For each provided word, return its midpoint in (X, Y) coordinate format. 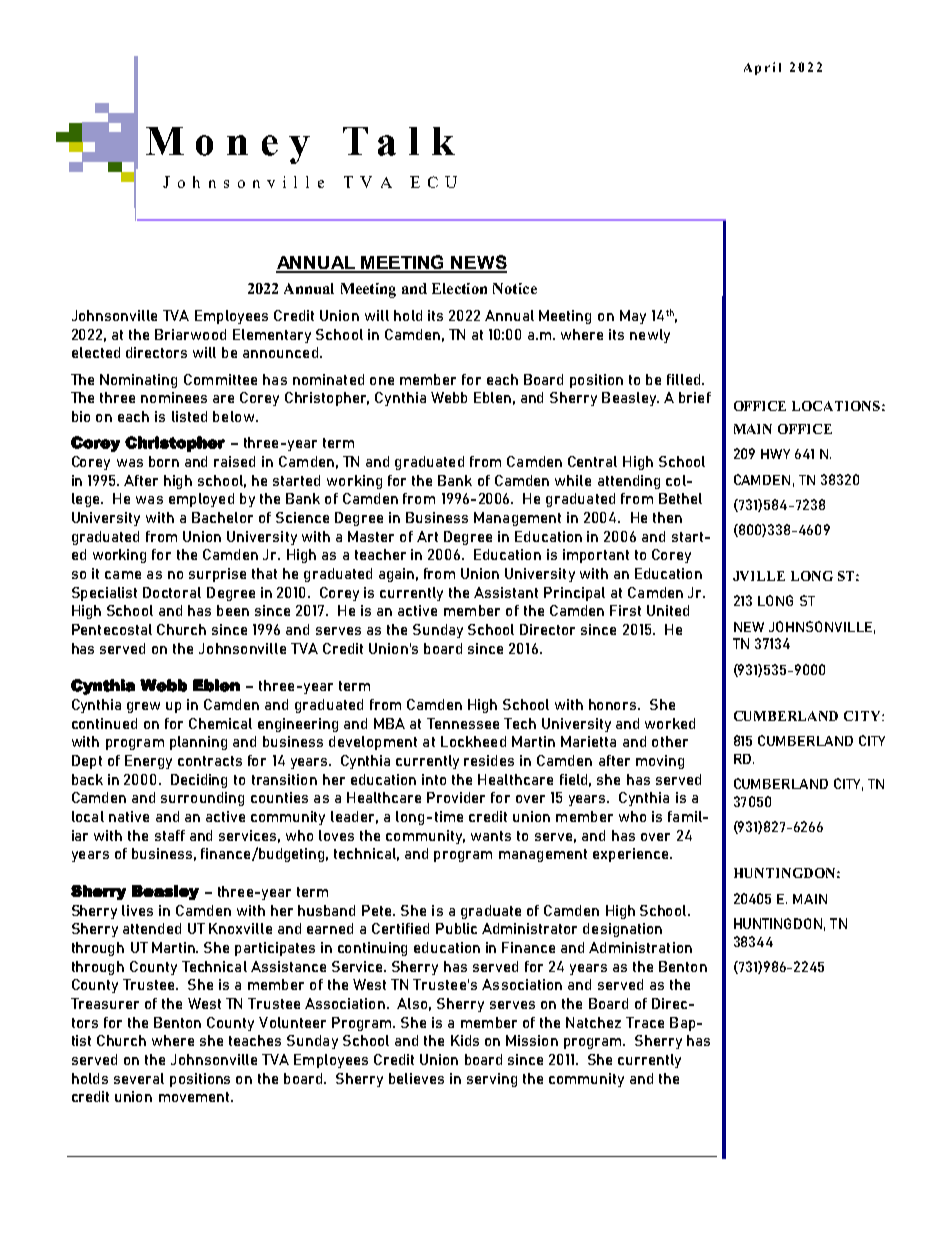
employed (201, 500)
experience (632, 855)
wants (491, 836)
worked (670, 723)
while (573, 480)
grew (143, 707)
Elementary (272, 336)
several (139, 1078)
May (633, 317)
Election (459, 288)
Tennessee (463, 723)
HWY (775, 454)
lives (137, 910)
